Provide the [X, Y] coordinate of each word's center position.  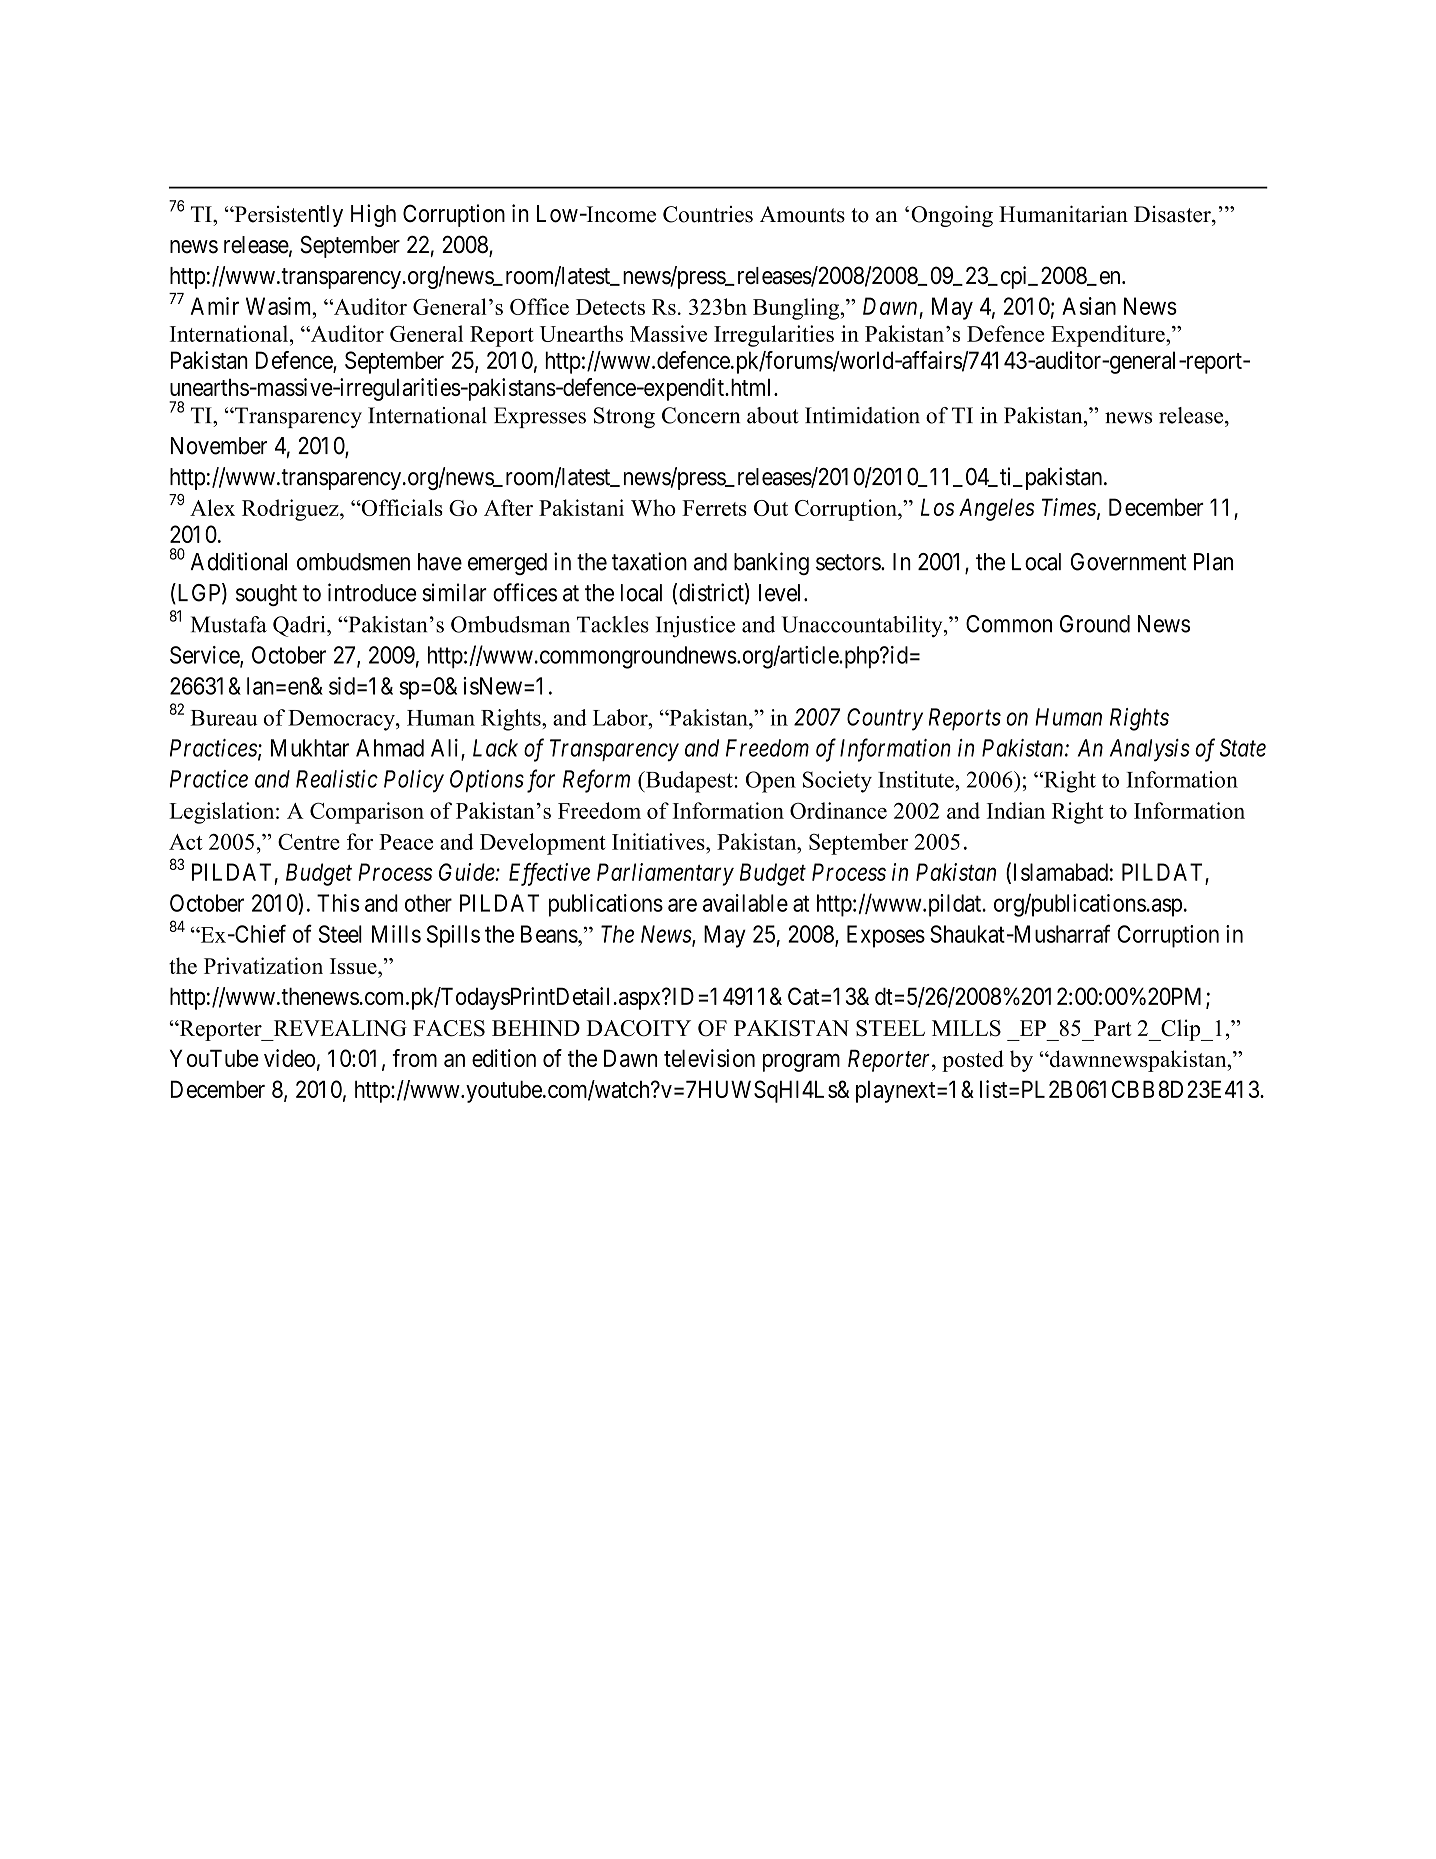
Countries [708, 214]
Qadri [300, 626]
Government [1129, 562]
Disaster [1173, 214]
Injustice [695, 627]
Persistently [287, 216]
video [289, 1058]
